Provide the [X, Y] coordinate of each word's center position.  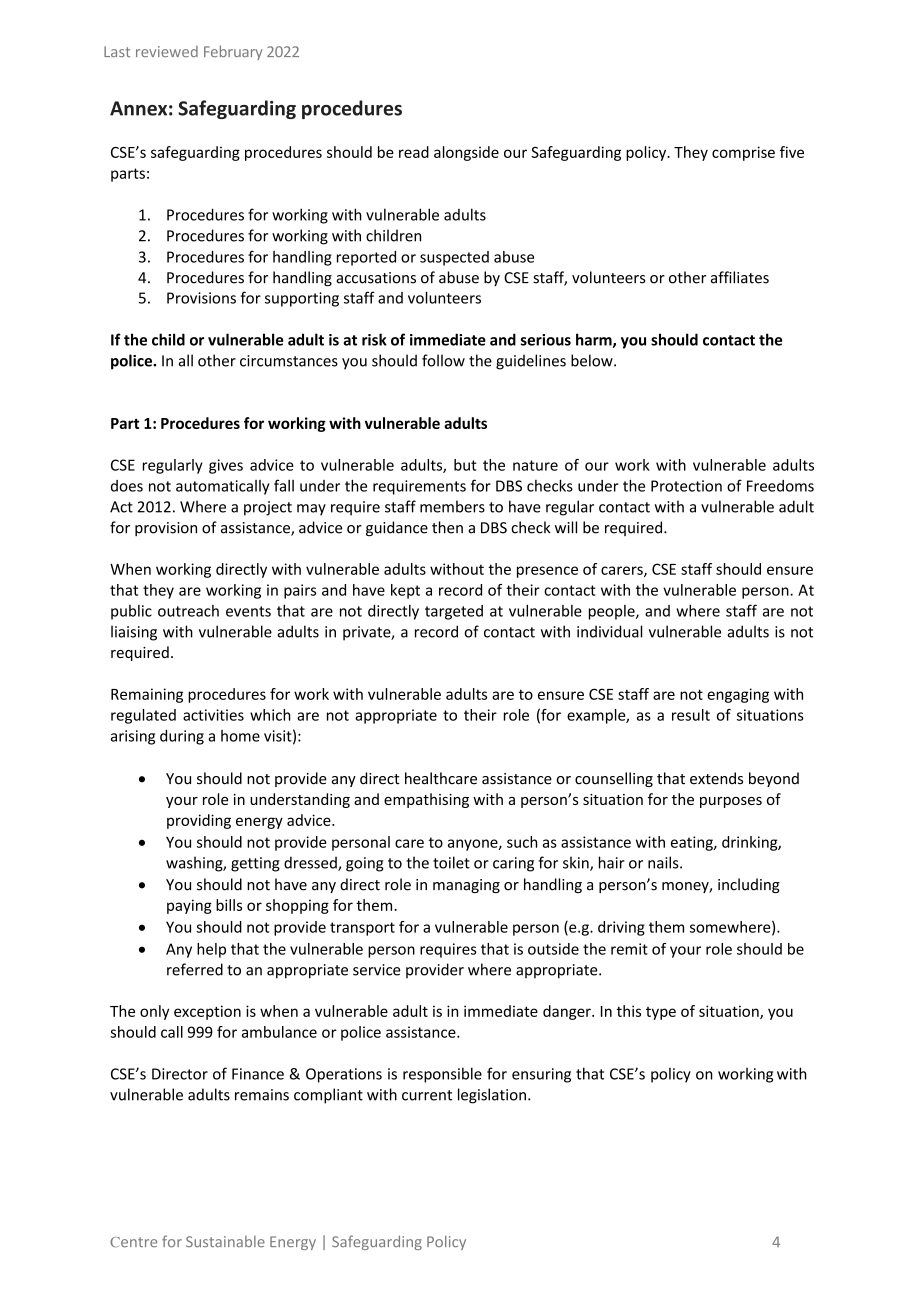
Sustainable [225, 1241]
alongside [466, 153]
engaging [738, 695]
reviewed [167, 51]
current [427, 1095]
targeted [454, 612]
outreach [188, 611]
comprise [743, 153]
